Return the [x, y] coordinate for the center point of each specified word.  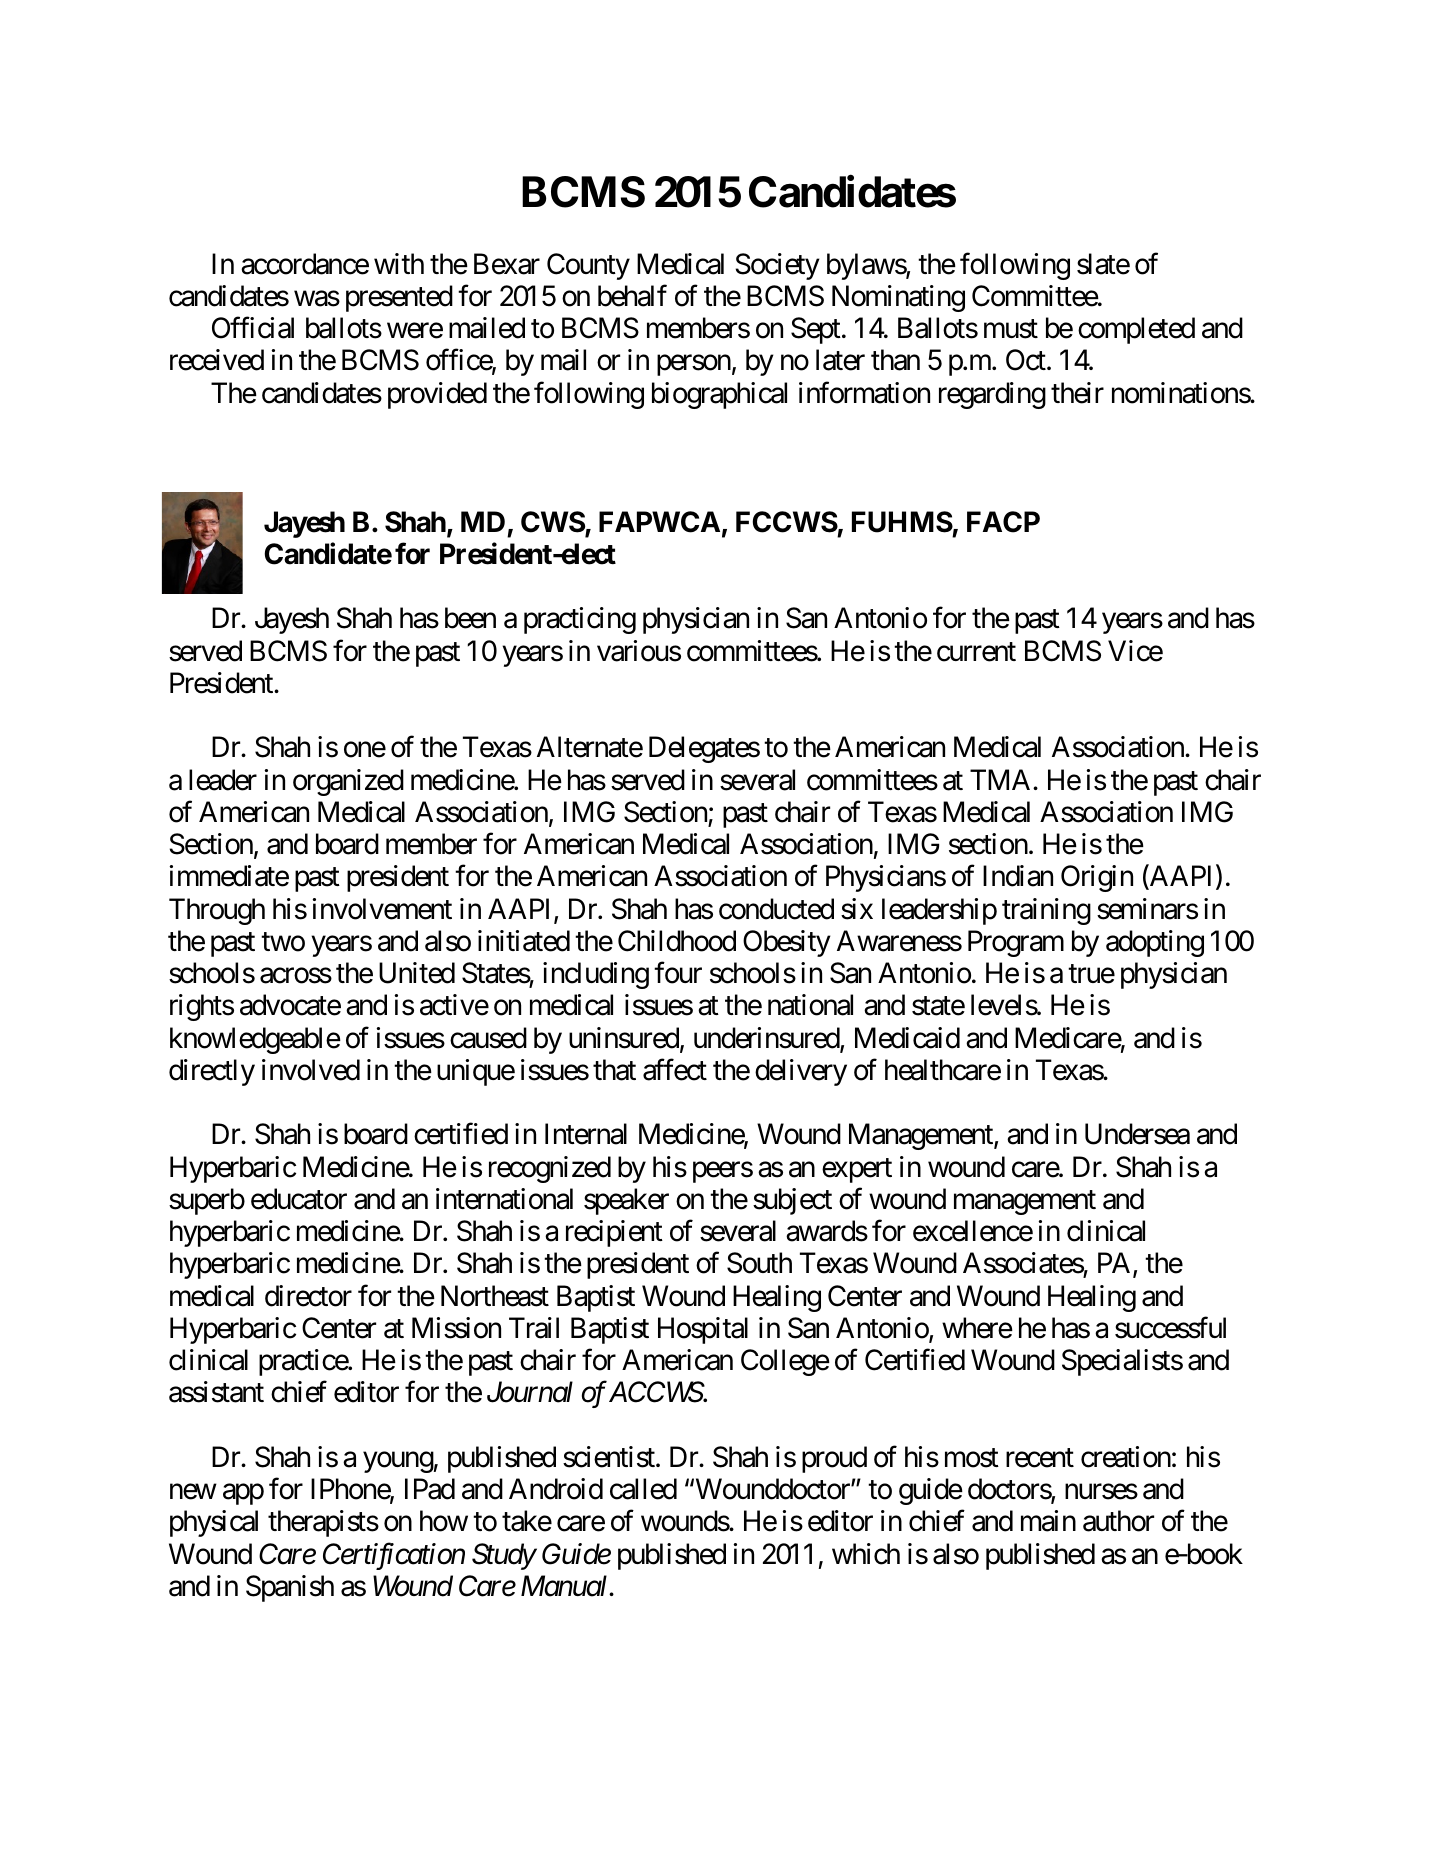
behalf [632, 296]
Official [253, 328]
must [1011, 329]
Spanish [290, 1588]
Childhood [677, 941]
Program [1016, 943]
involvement [382, 909]
